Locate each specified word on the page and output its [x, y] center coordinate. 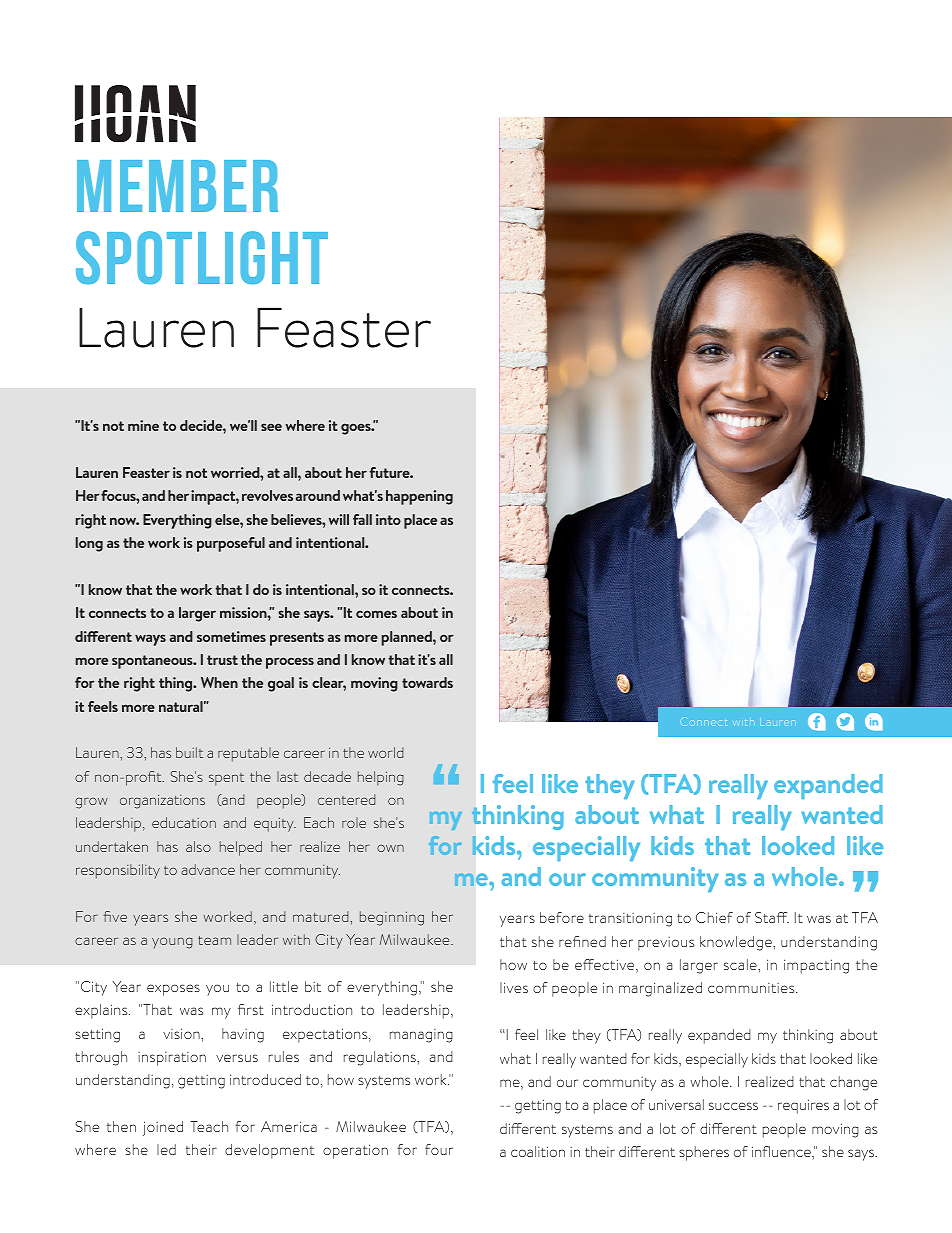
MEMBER [177, 186]
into [388, 519]
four [439, 1149]
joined [163, 1128]
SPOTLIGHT [202, 258]
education [184, 822]
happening [419, 497]
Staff [772, 917]
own [390, 848]
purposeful [231, 544]
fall [362, 519]
